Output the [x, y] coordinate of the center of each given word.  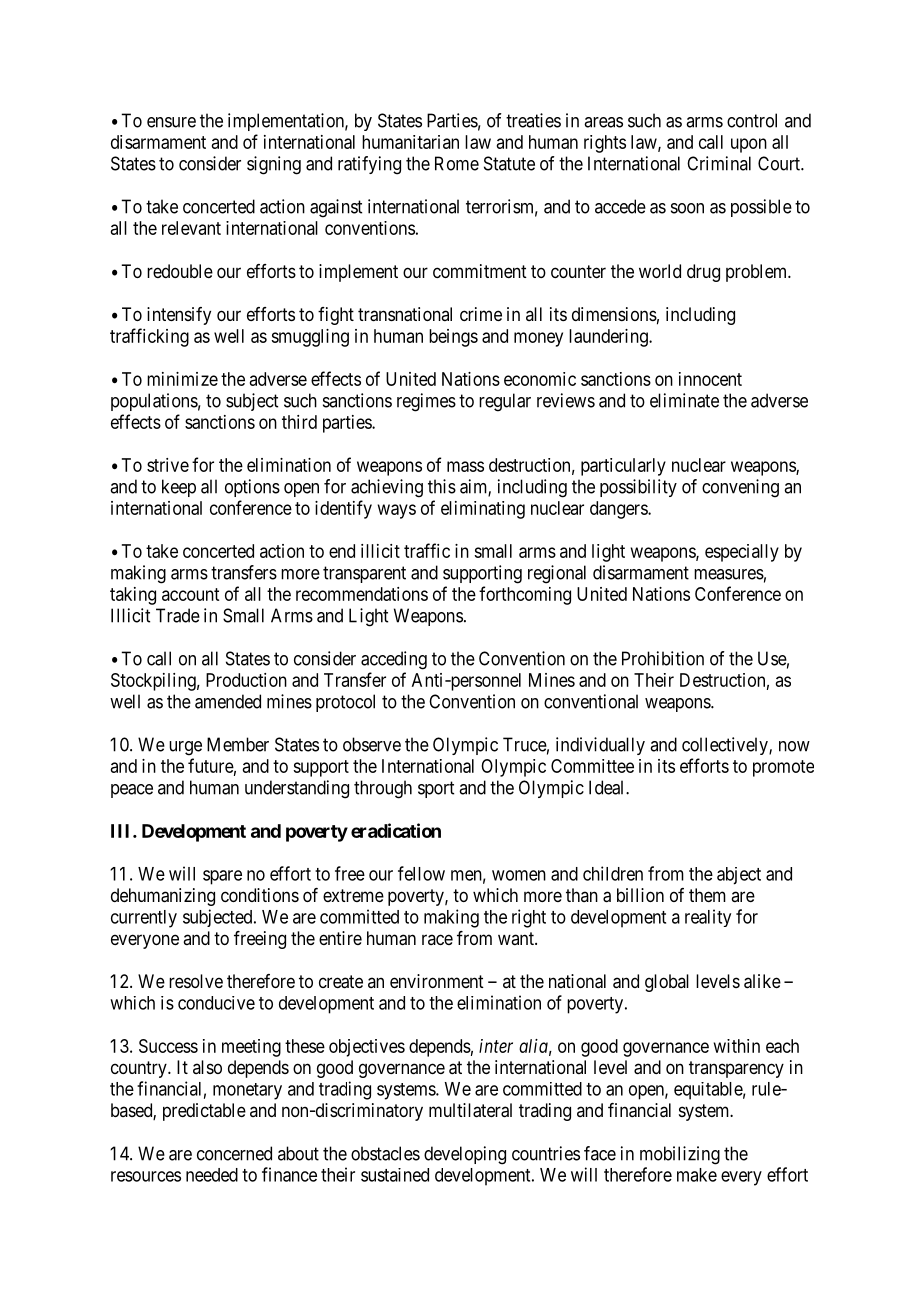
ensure [171, 122]
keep [179, 488]
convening [740, 488]
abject [739, 876]
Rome [457, 163]
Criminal [719, 163]
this [442, 486]
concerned [234, 1153]
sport [436, 789]
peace [132, 791]
